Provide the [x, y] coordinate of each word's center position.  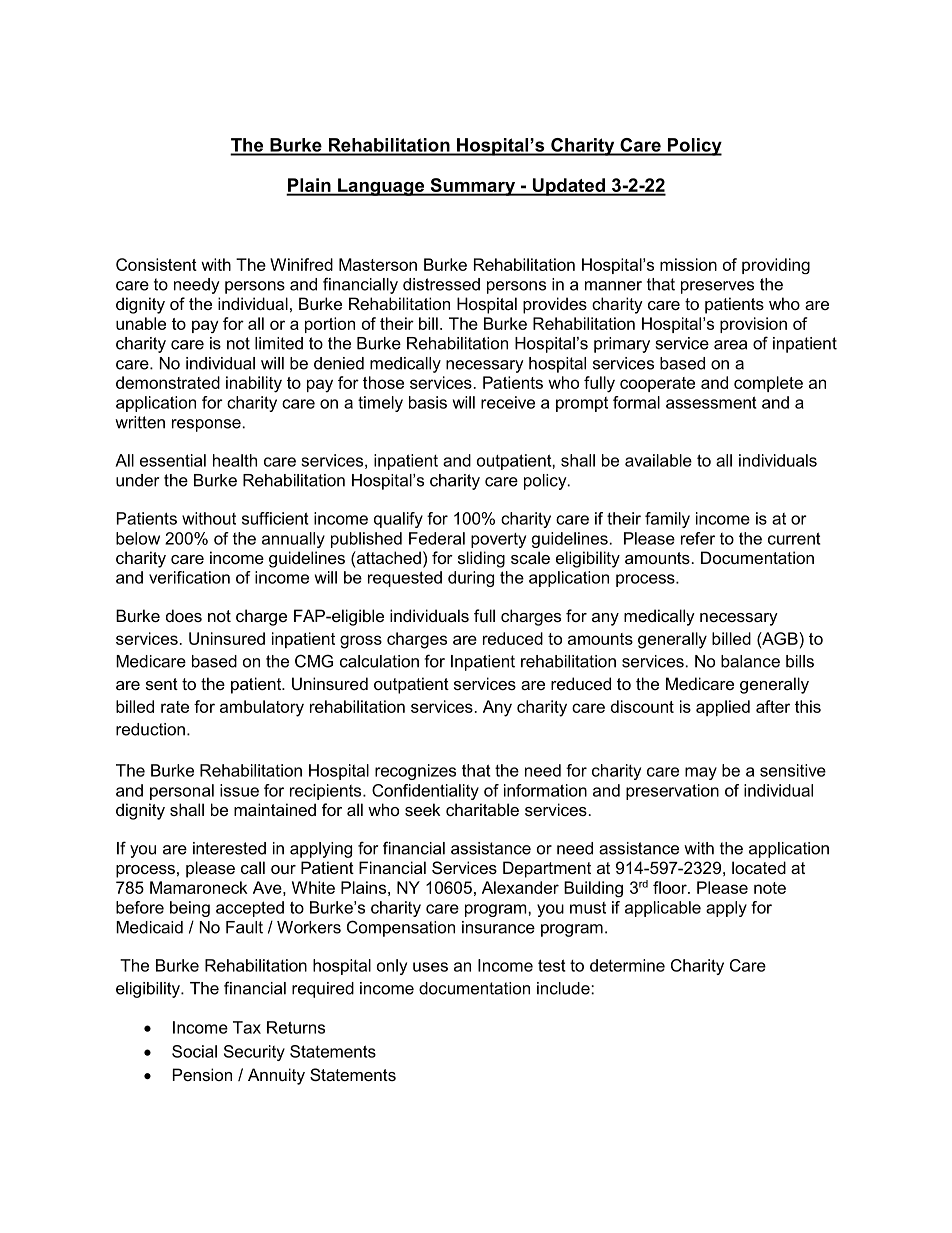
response [206, 425]
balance [750, 661]
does [184, 615]
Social [194, 1051]
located [759, 867]
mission [688, 264]
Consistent [156, 264]
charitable [482, 809]
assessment [711, 402]
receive [508, 402]
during [471, 579]
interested [229, 848]
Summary [472, 187]
